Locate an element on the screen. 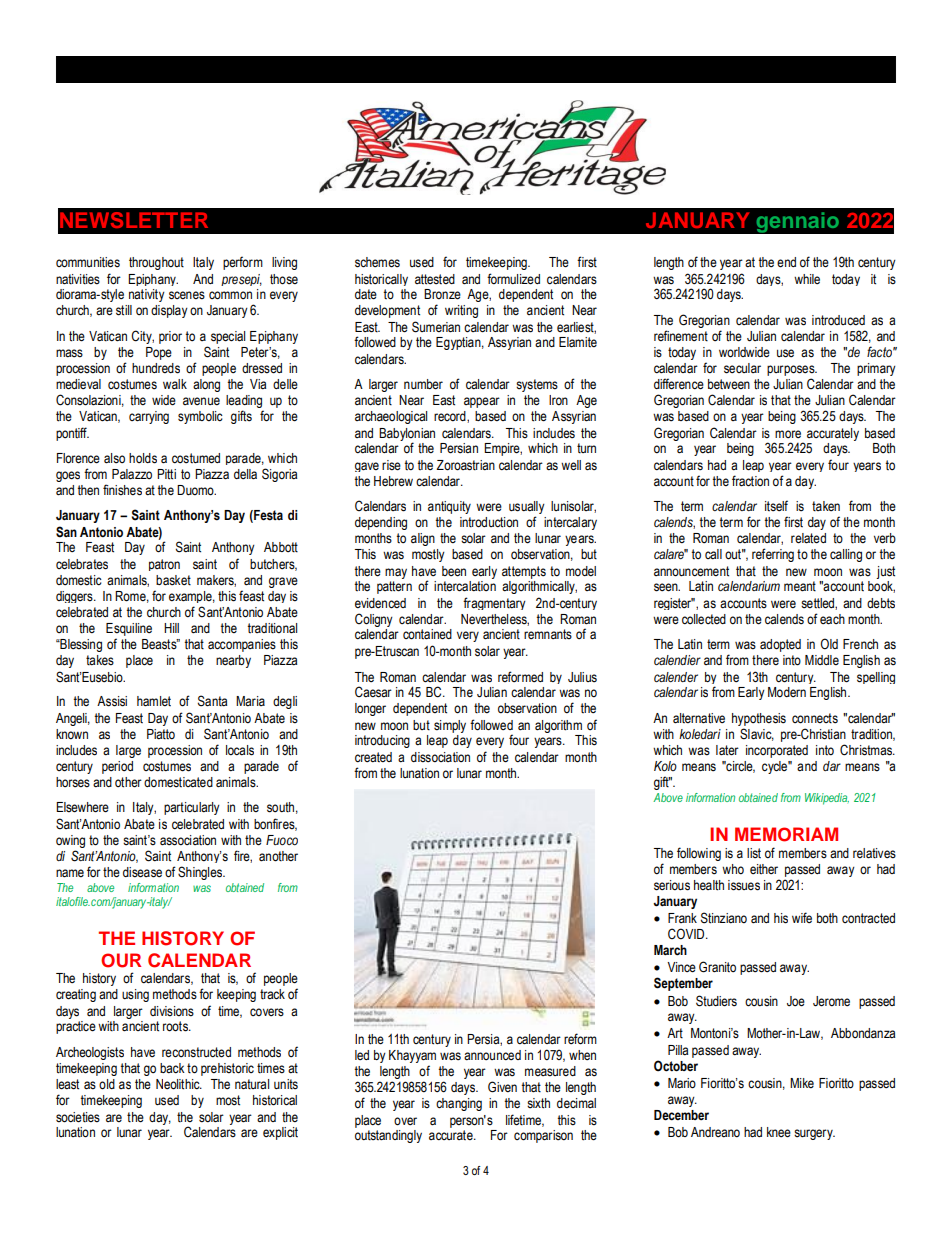 The height and width of the screenshot is (1233, 952). MEMORIAM is located at coordinates (786, 834).
